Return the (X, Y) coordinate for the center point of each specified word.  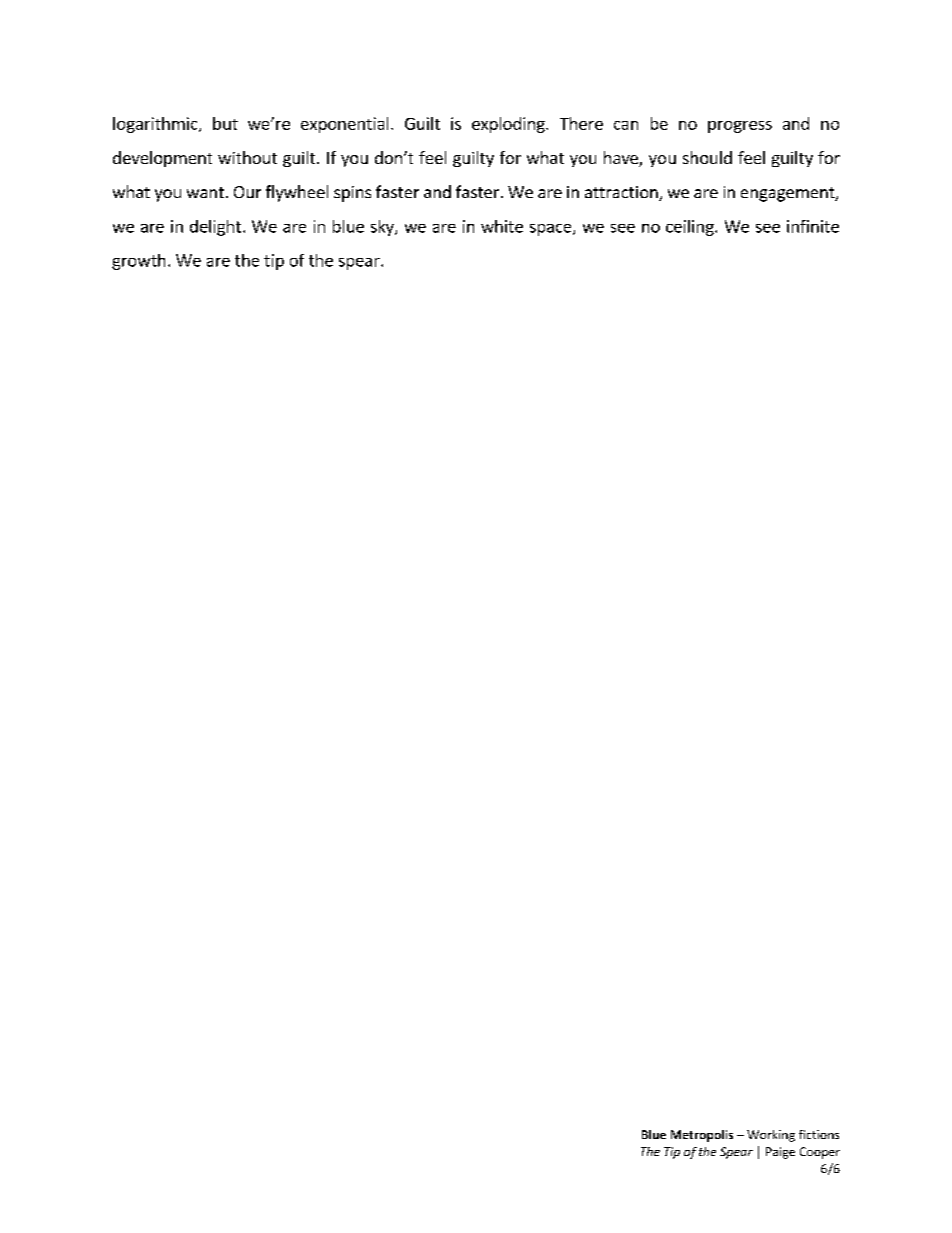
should (707, 157)
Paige (780, 1153)
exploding (509, 125)
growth (138, 262)
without (247, 157)
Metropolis (702, 1136)
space (552, 230)
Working (771, 1136)
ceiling (691, 228)
